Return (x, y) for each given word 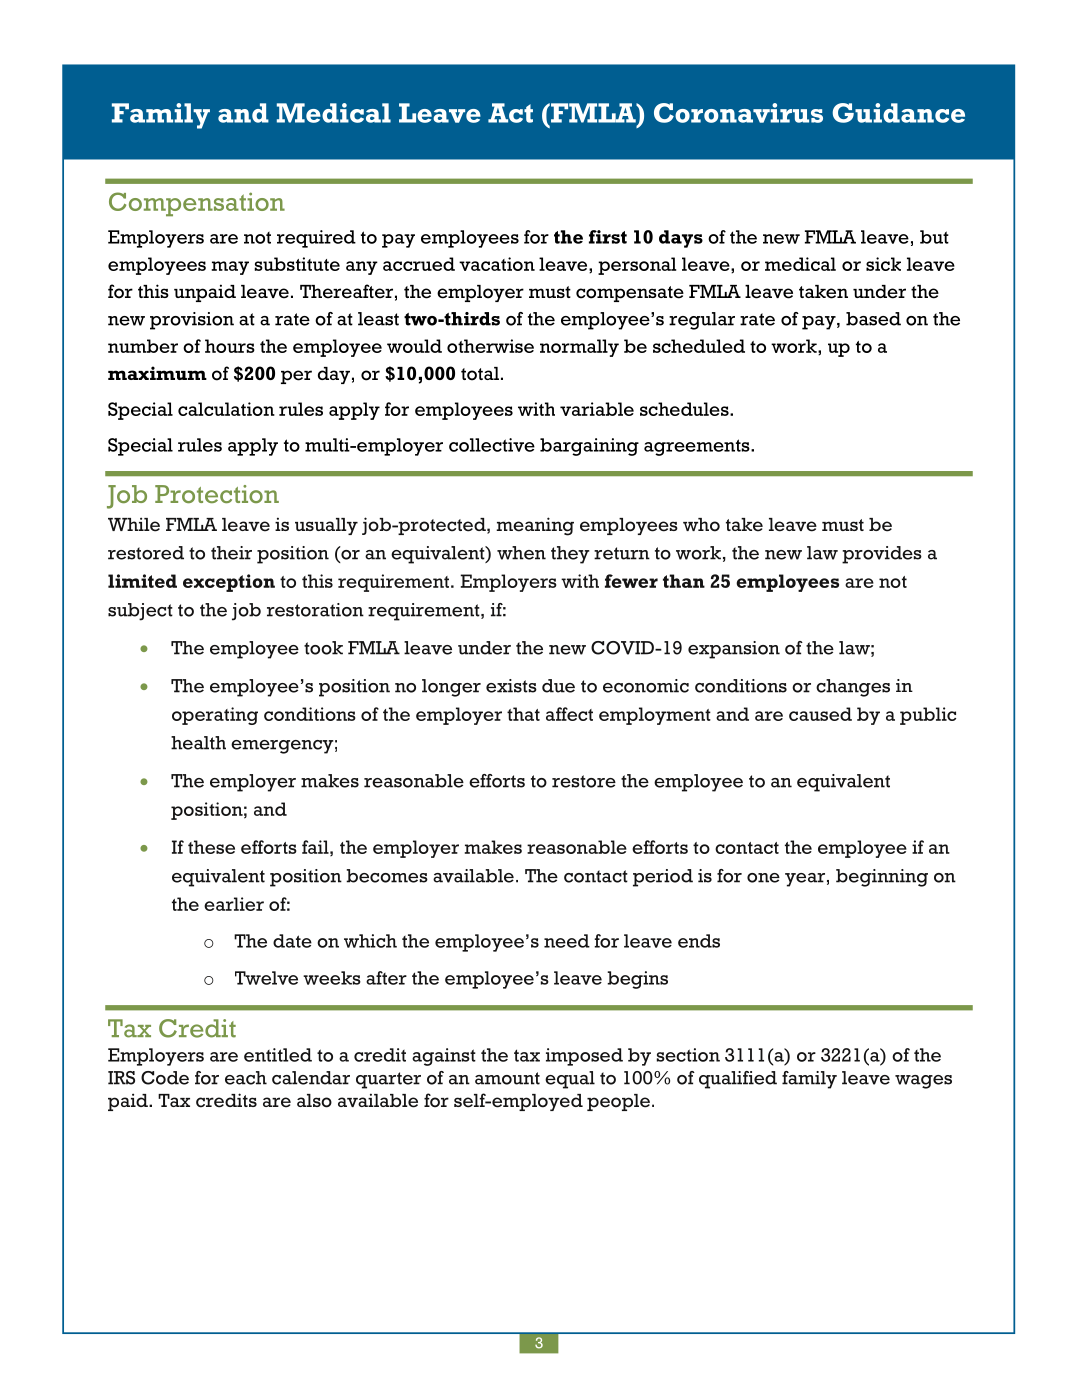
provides (882, 555)
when (521, 553)
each (246, 1078)
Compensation (197, 204)
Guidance (898, 113)
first (608, 237)
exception (229, 583)
